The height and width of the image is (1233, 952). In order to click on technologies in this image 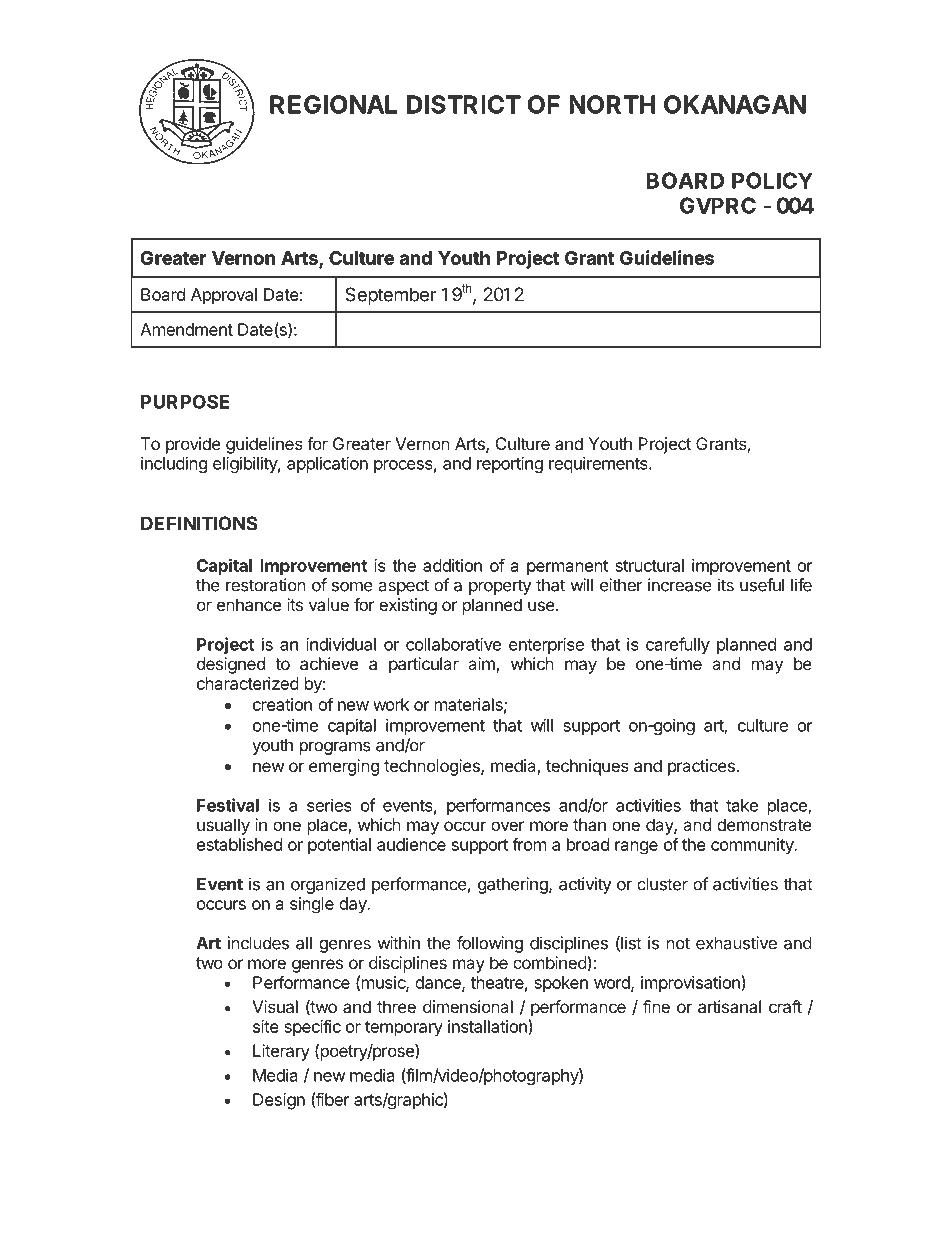, I will do `click(433, 767)`.
